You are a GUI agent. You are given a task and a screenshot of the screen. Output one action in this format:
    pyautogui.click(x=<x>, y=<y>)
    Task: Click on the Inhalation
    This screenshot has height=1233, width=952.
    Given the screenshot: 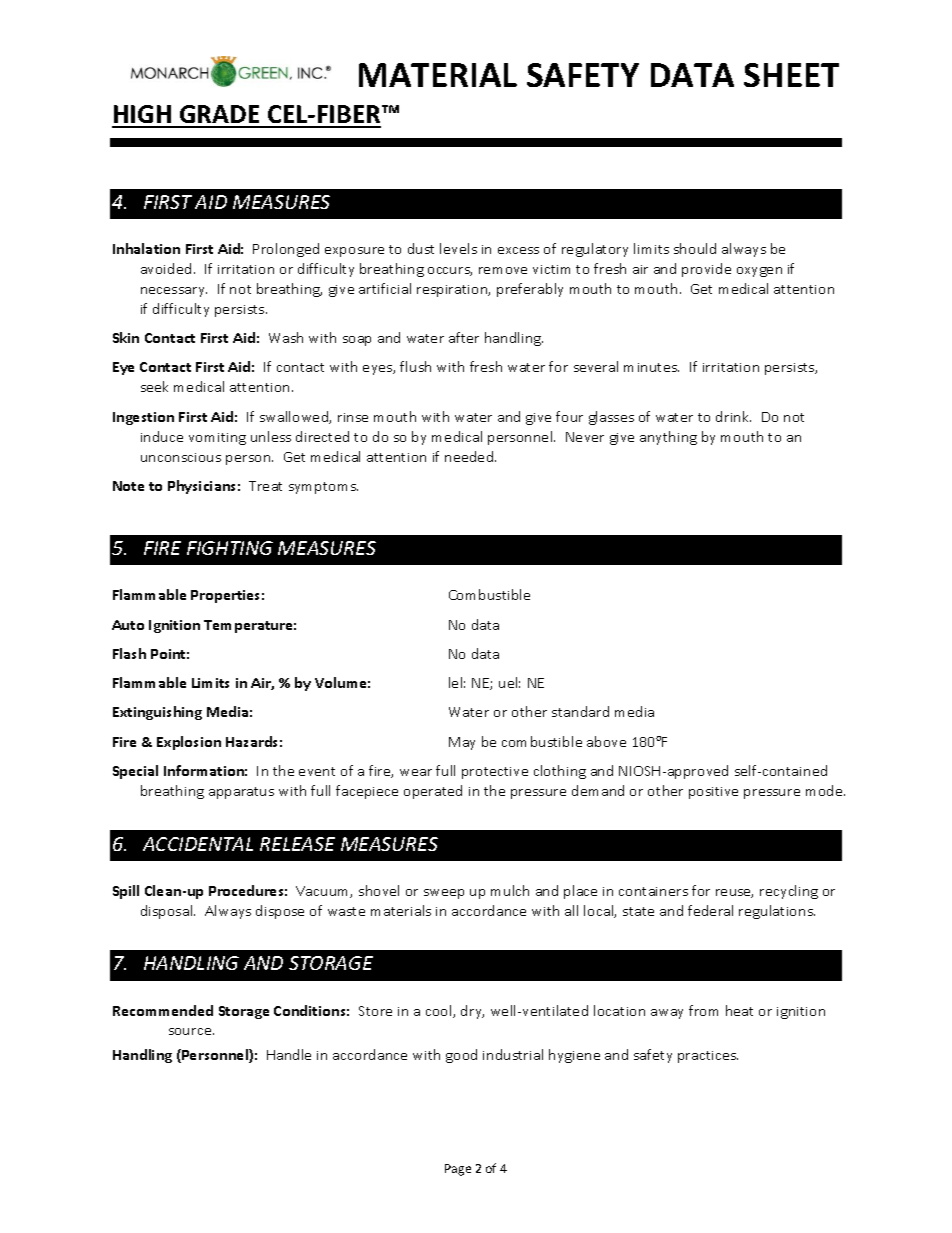 What is the action you would take?
    pyautogui.click(x=146, y=248)
